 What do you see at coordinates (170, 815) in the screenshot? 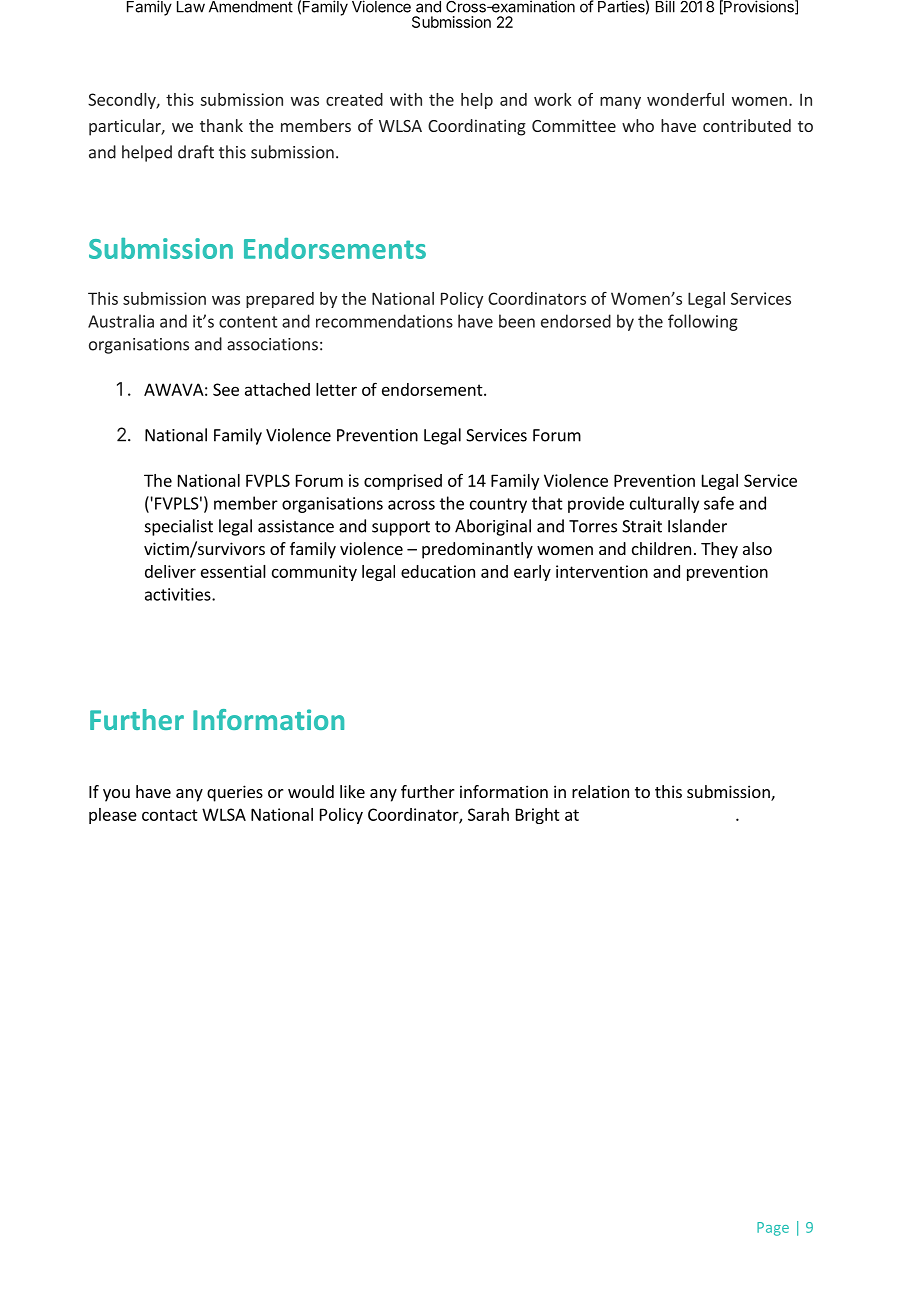
I see `contact` at bounding box center [170, 815].
